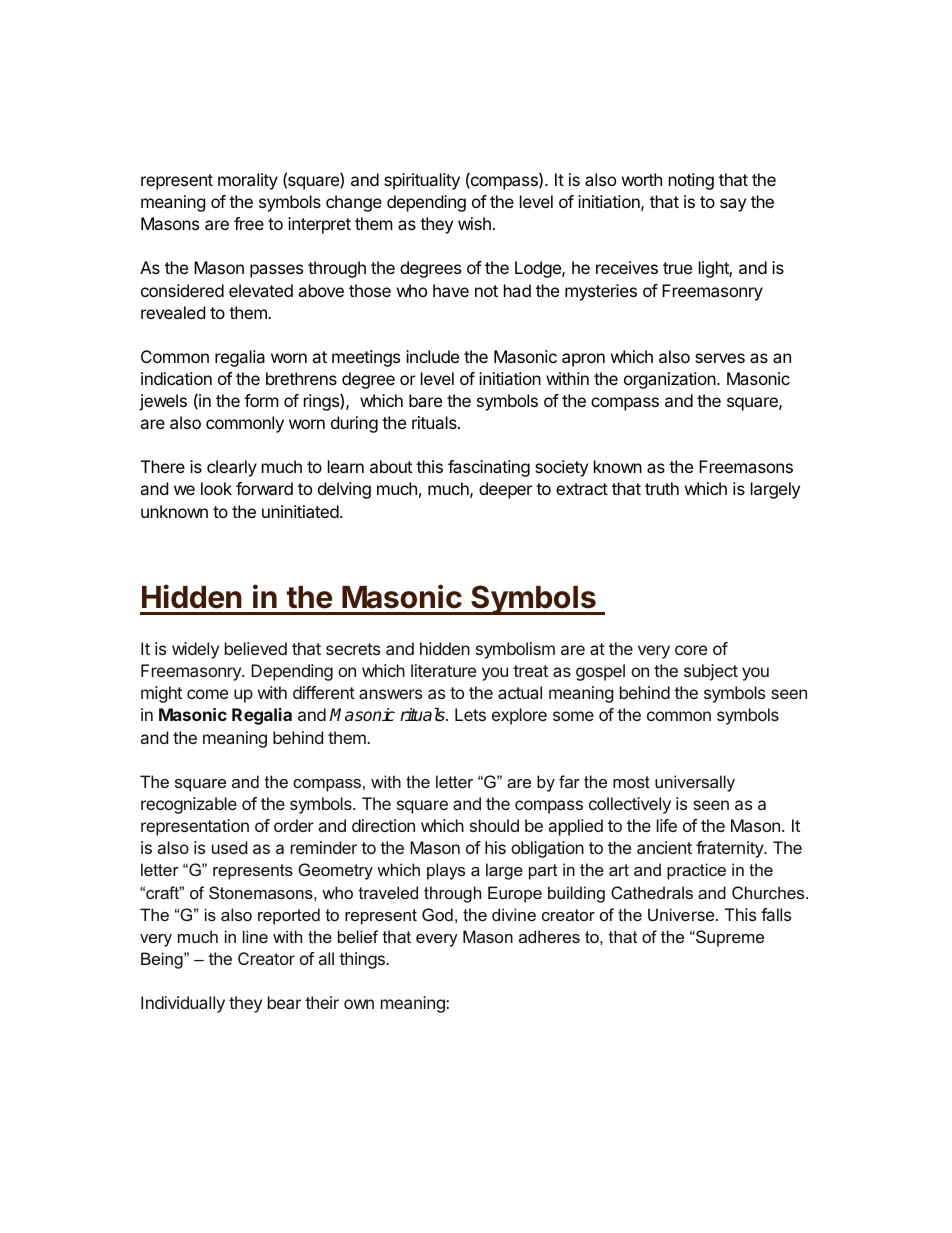  Describe the element at coordinates (711, 672) in the screenshot. I see `subject` at that location.
